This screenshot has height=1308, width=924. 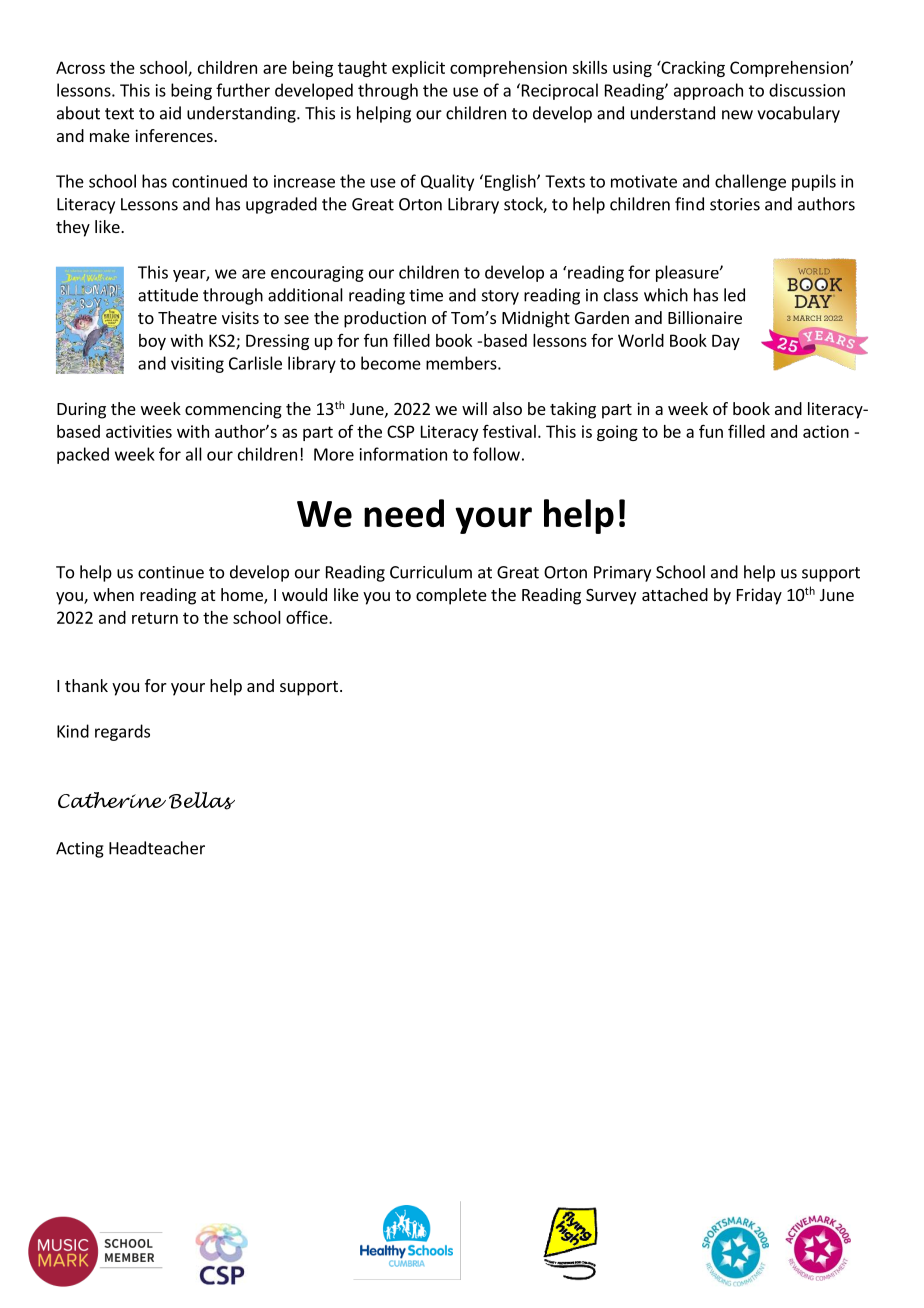 What do you see at coordinates (418, 69) in the screenshot?
I see `explicit` at bounding box center [418, 69].
